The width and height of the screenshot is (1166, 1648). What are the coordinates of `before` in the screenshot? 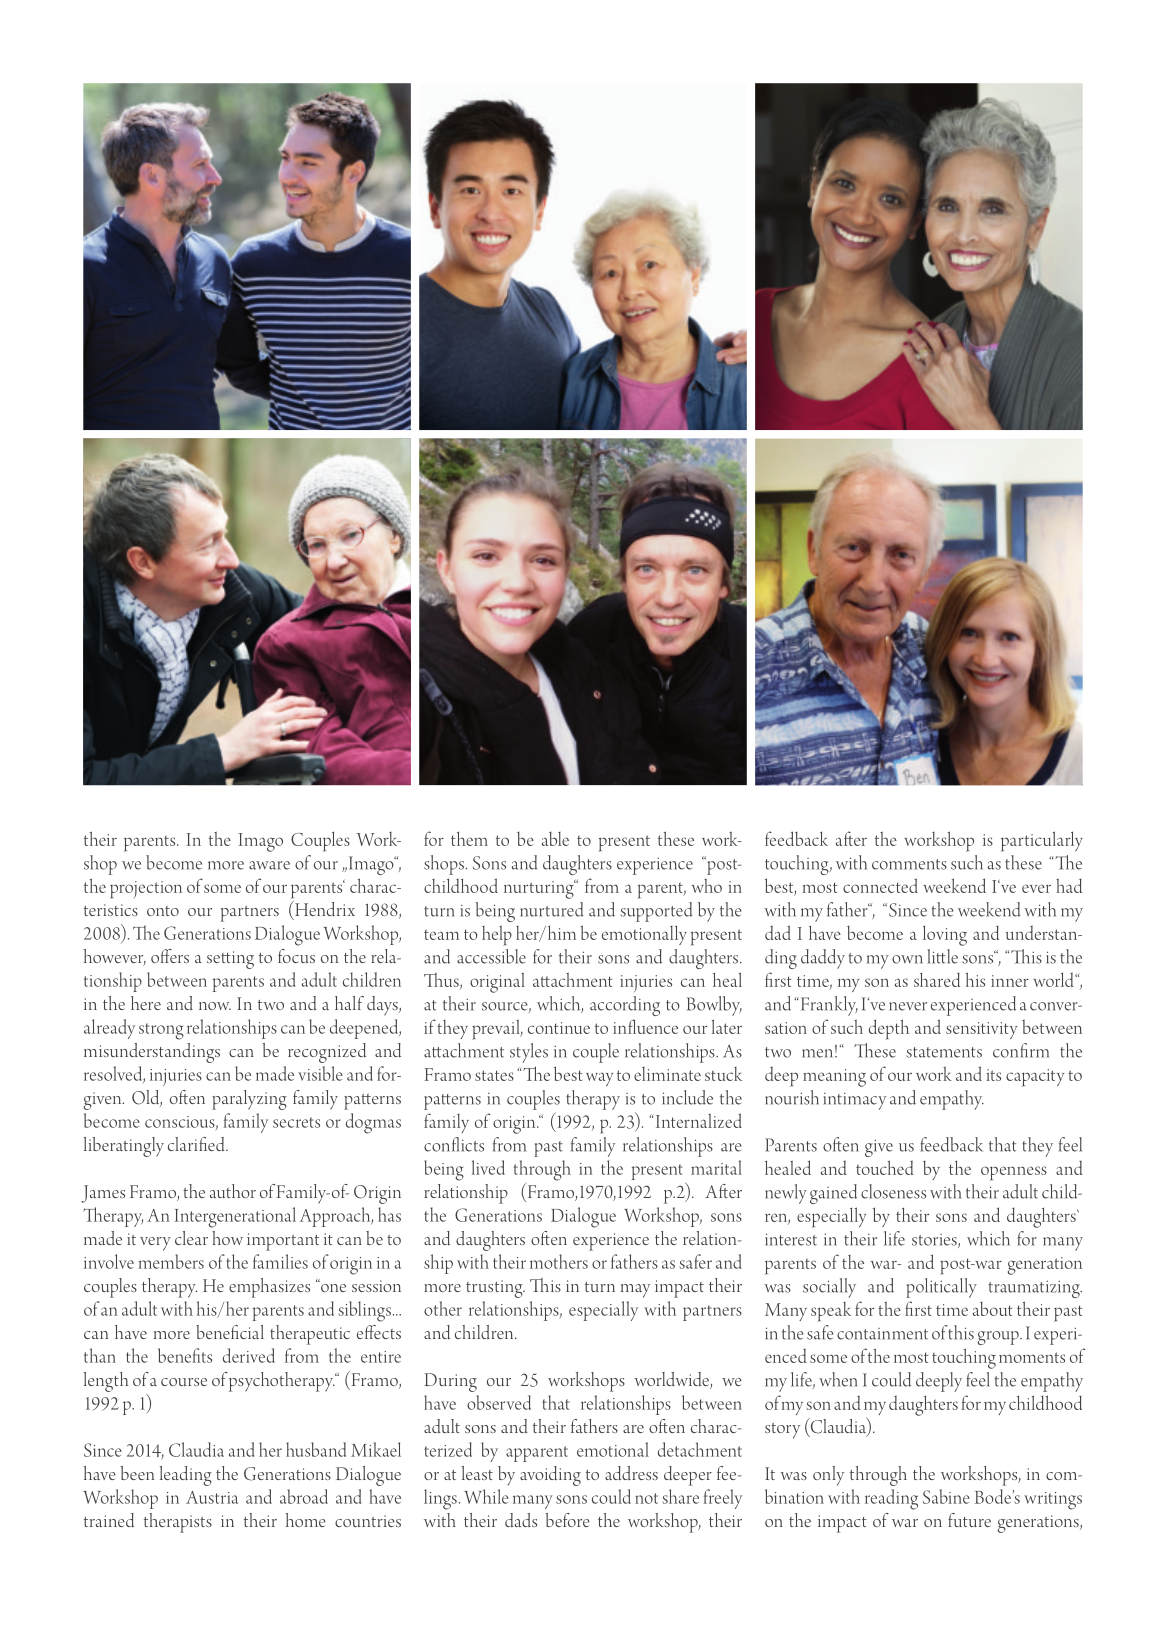 It's located at (567, 1520).
